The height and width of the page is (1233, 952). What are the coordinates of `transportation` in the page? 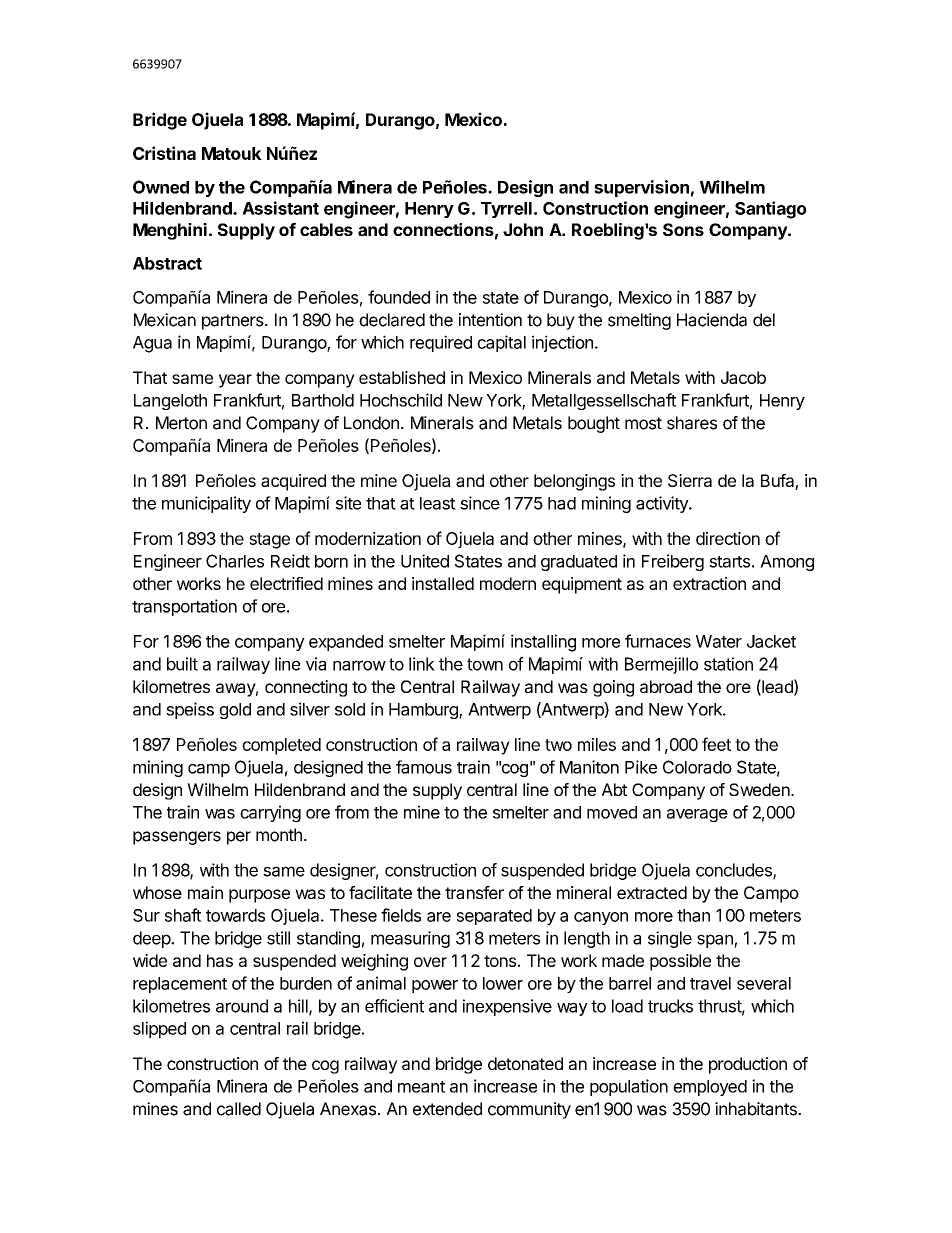 It's located at (184, 607).
